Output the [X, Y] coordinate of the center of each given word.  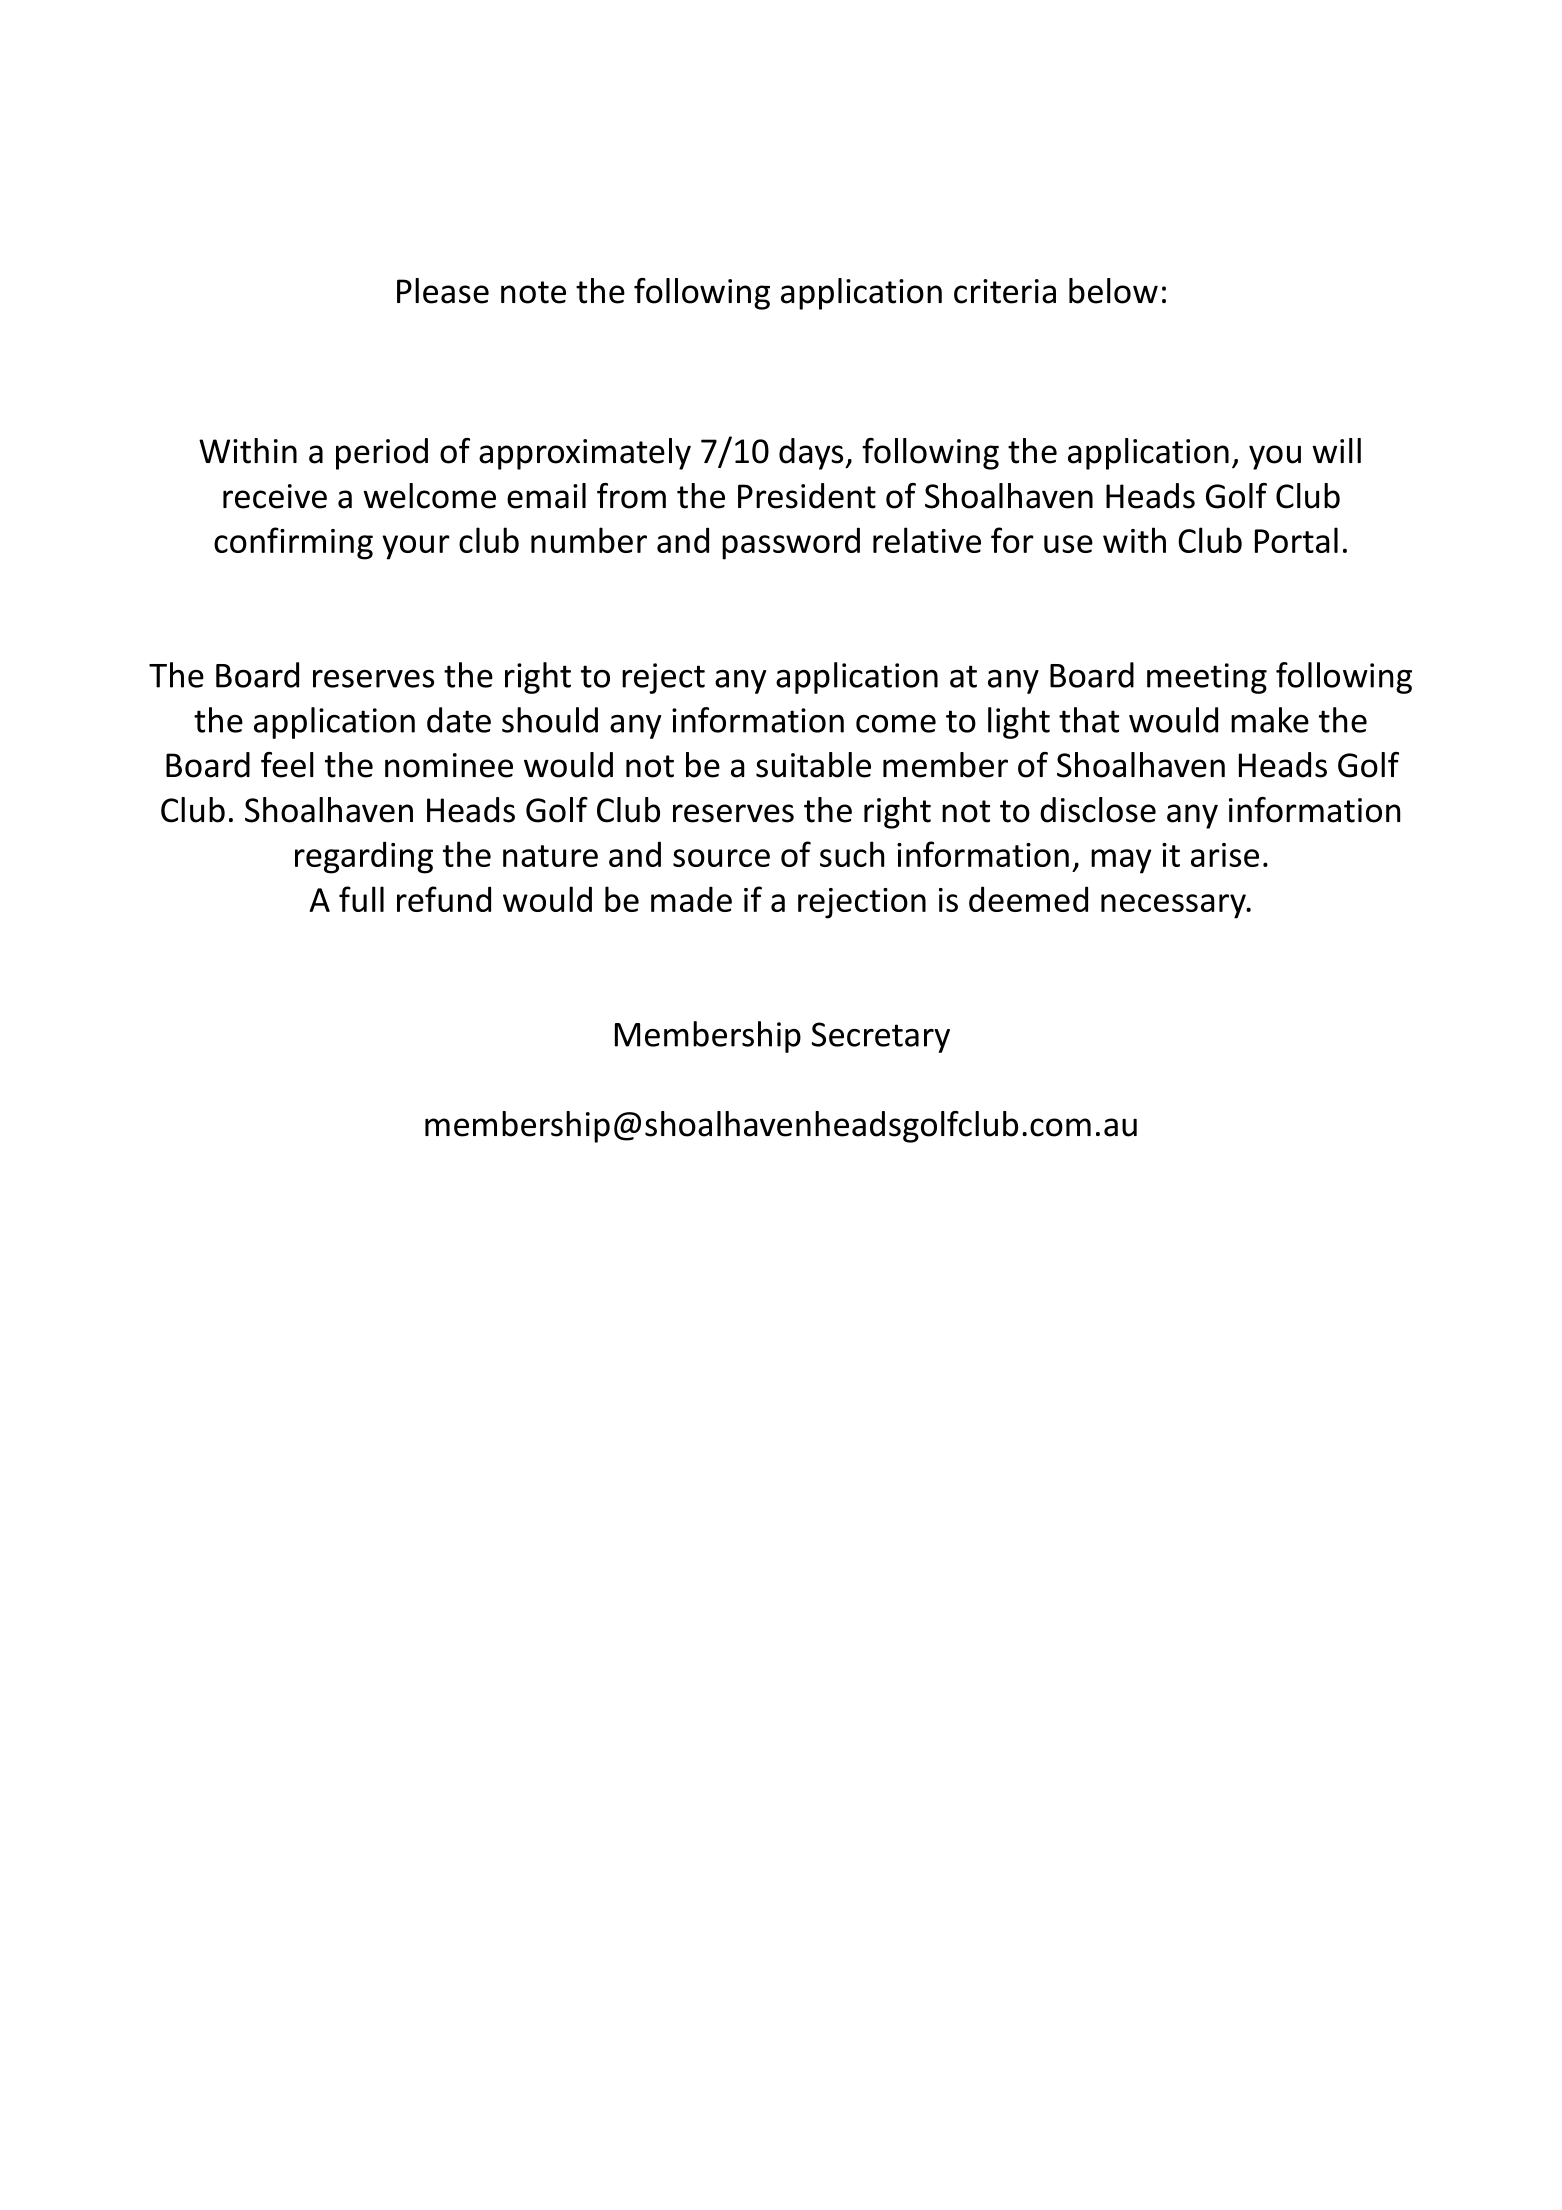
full [361, 899]
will [1336, 450]
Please [443, 291]
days [812, 454]
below [1113, 291]
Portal [1296, 540]
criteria [1005, 291]
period [382, 454]
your [416, 547]
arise [1225, 855]
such [852, 854]
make [1270, 720]
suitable [813, 765]
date [459, 720]
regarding [364, 857]
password [791, 543]
